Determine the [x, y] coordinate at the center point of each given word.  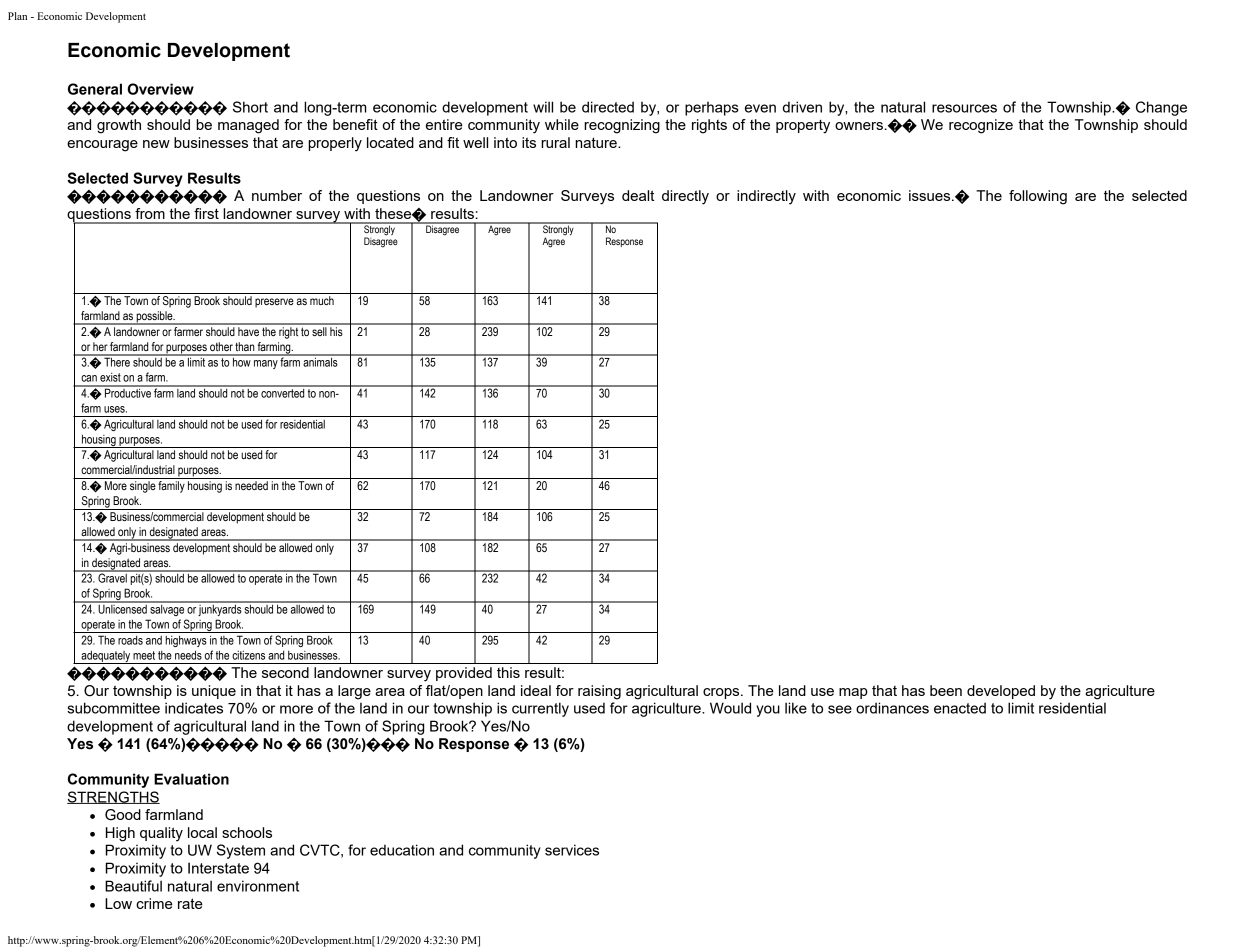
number [277, 195]
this [508, 672]
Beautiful [133, 886]
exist [110, 377]
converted [283, 392]
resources [964, 108]
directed [608, 107]
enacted [960, 708]
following [1038, 197]
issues [931, 195]
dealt [638, 195]
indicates [194, 708]
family [171, 487]
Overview [160, 89]
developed [1001, 692]
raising [599, 692]
